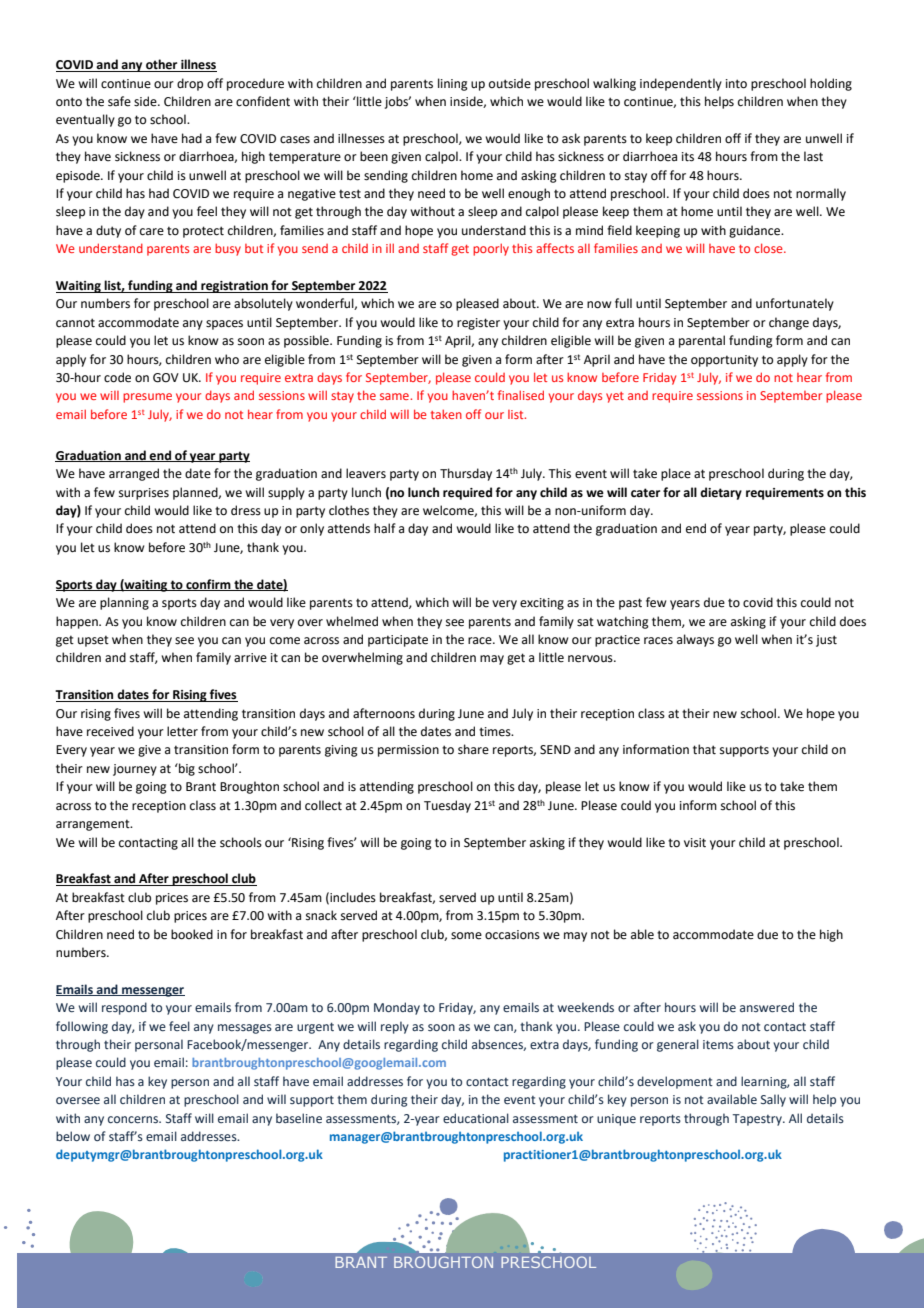  I want to click on GOV, so click(166, 378).
